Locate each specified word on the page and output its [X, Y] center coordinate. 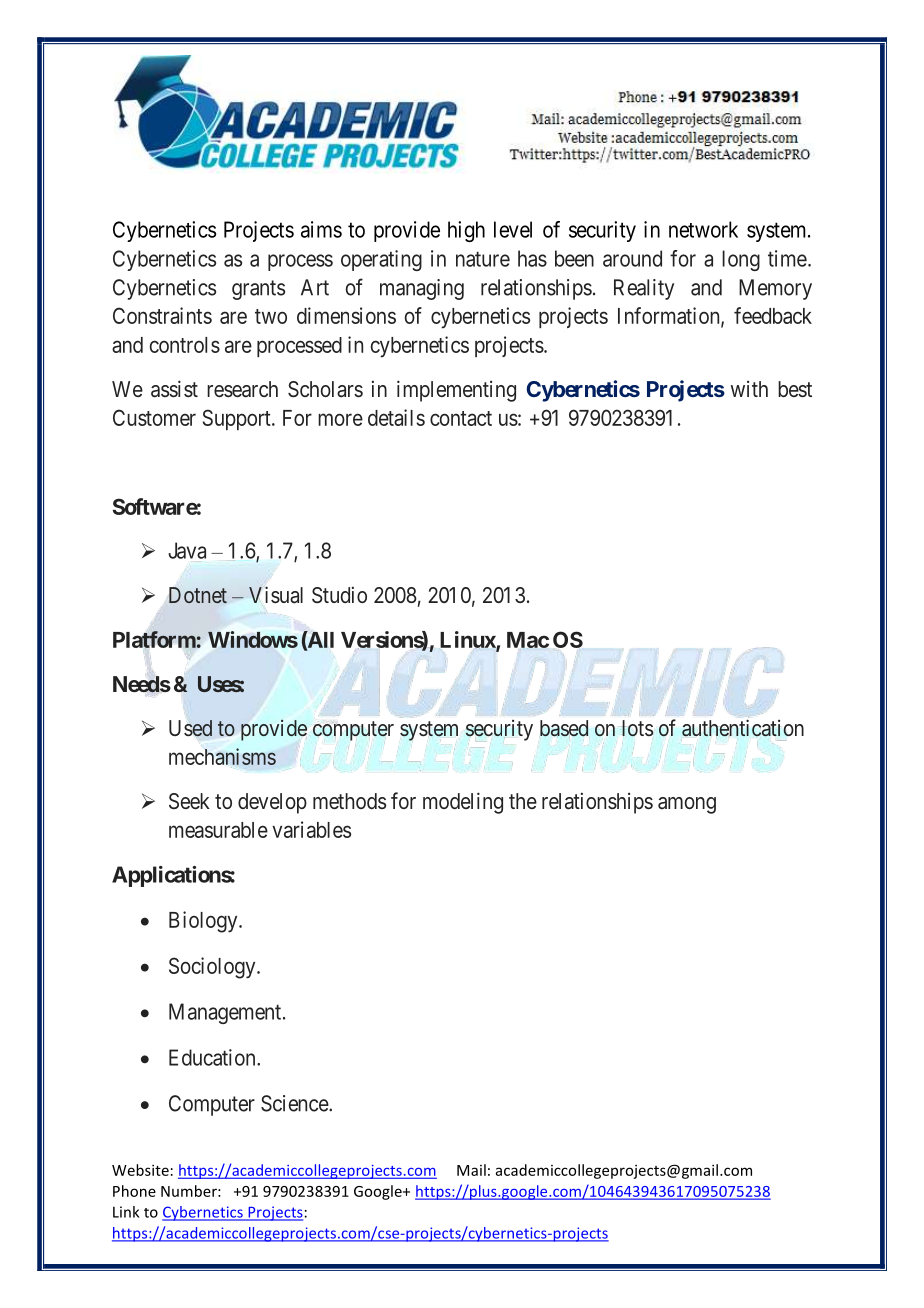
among [687, 805]
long [741, 260]
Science [295, 1103]
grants [258, 290]
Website [140, 1170]
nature [483, 259]
